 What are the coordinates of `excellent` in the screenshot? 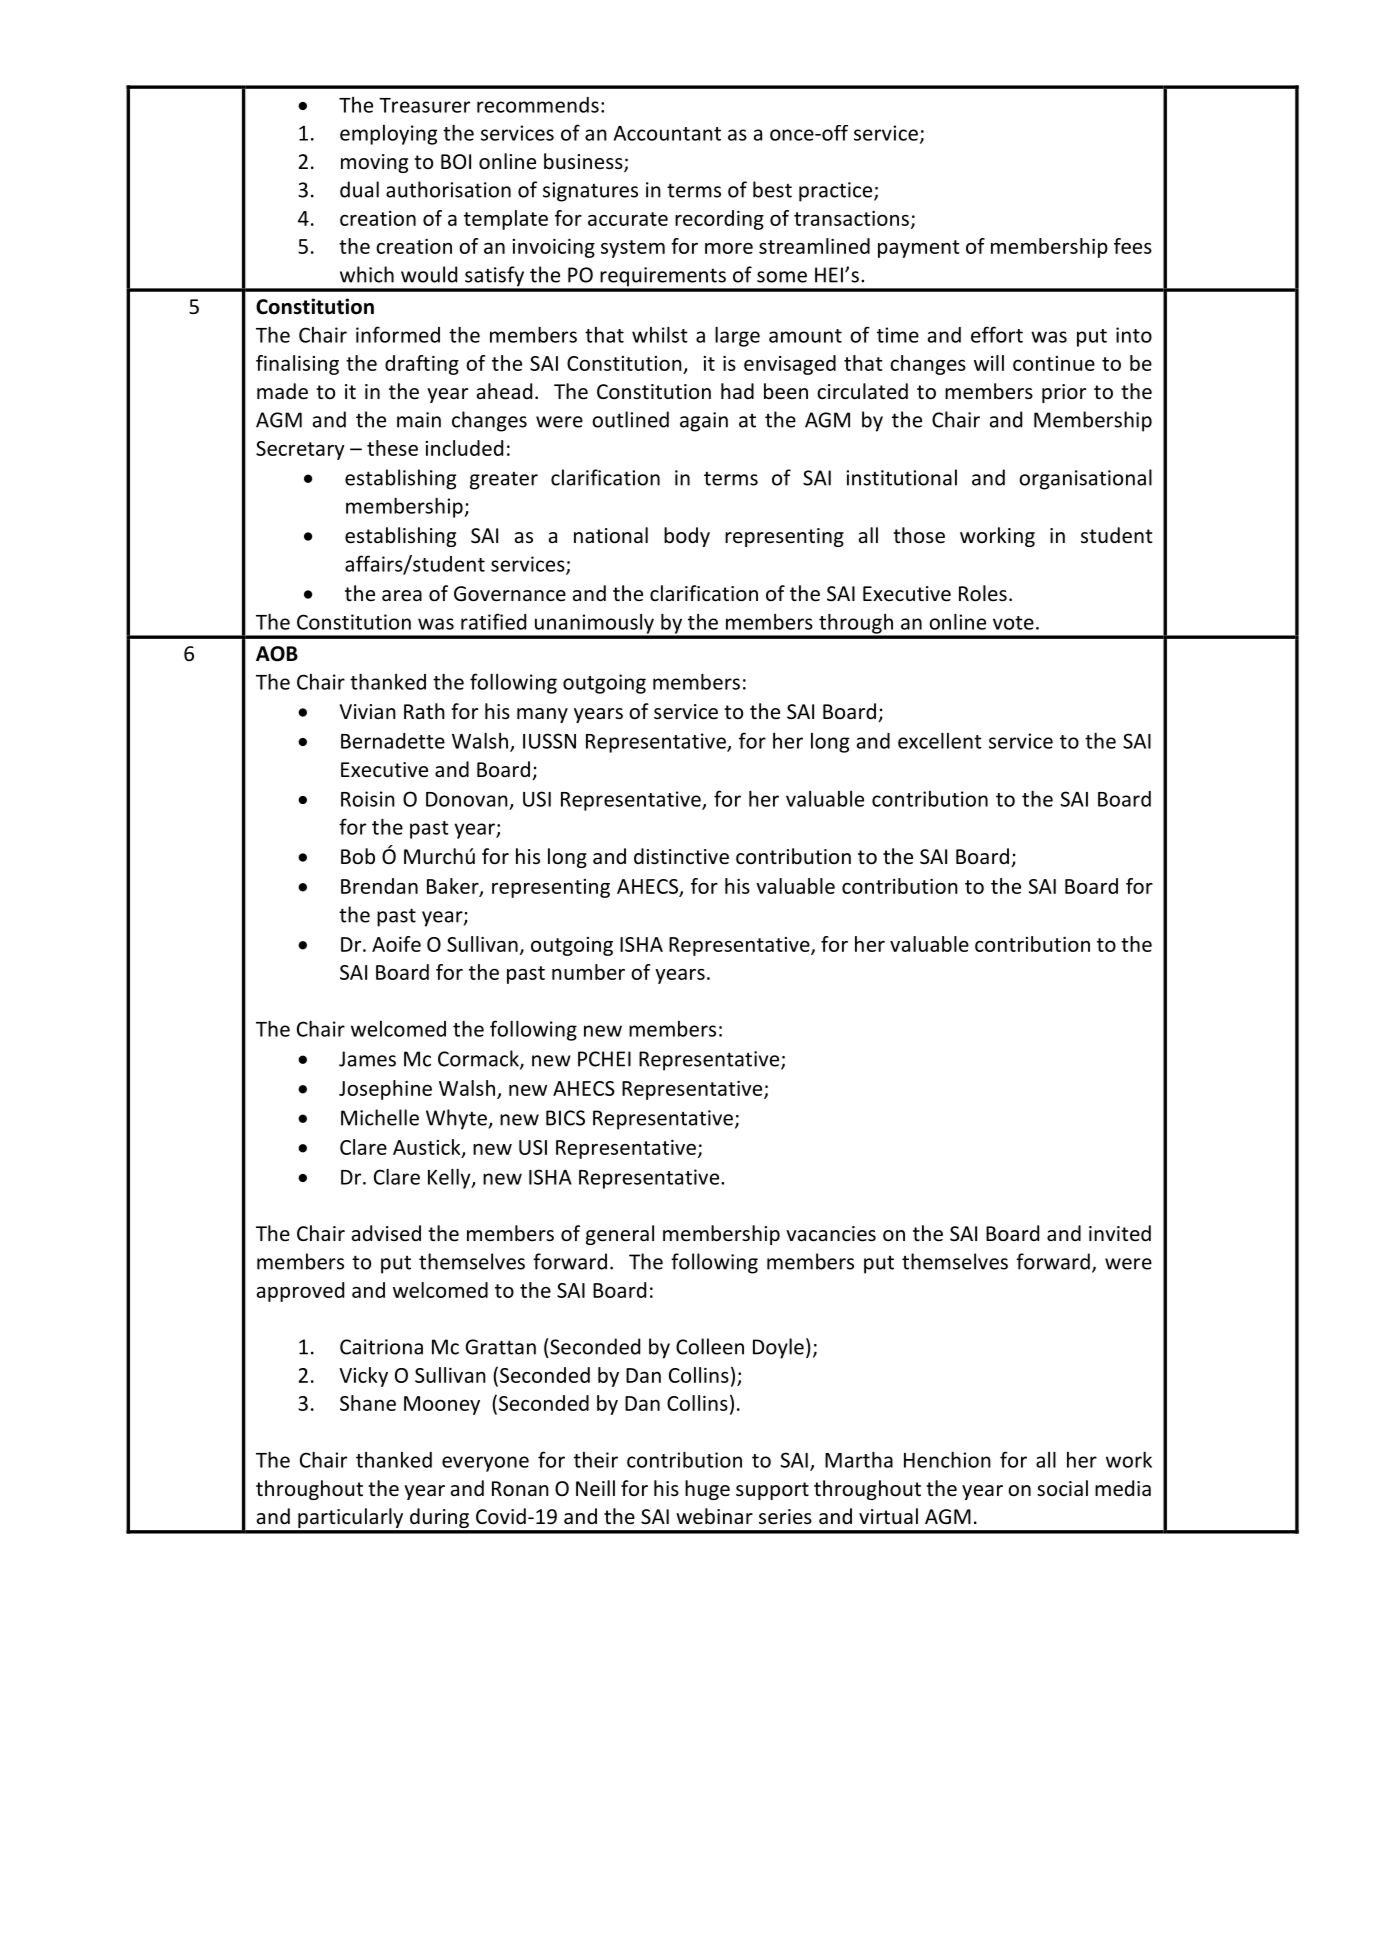 It's located at (940, 740).
